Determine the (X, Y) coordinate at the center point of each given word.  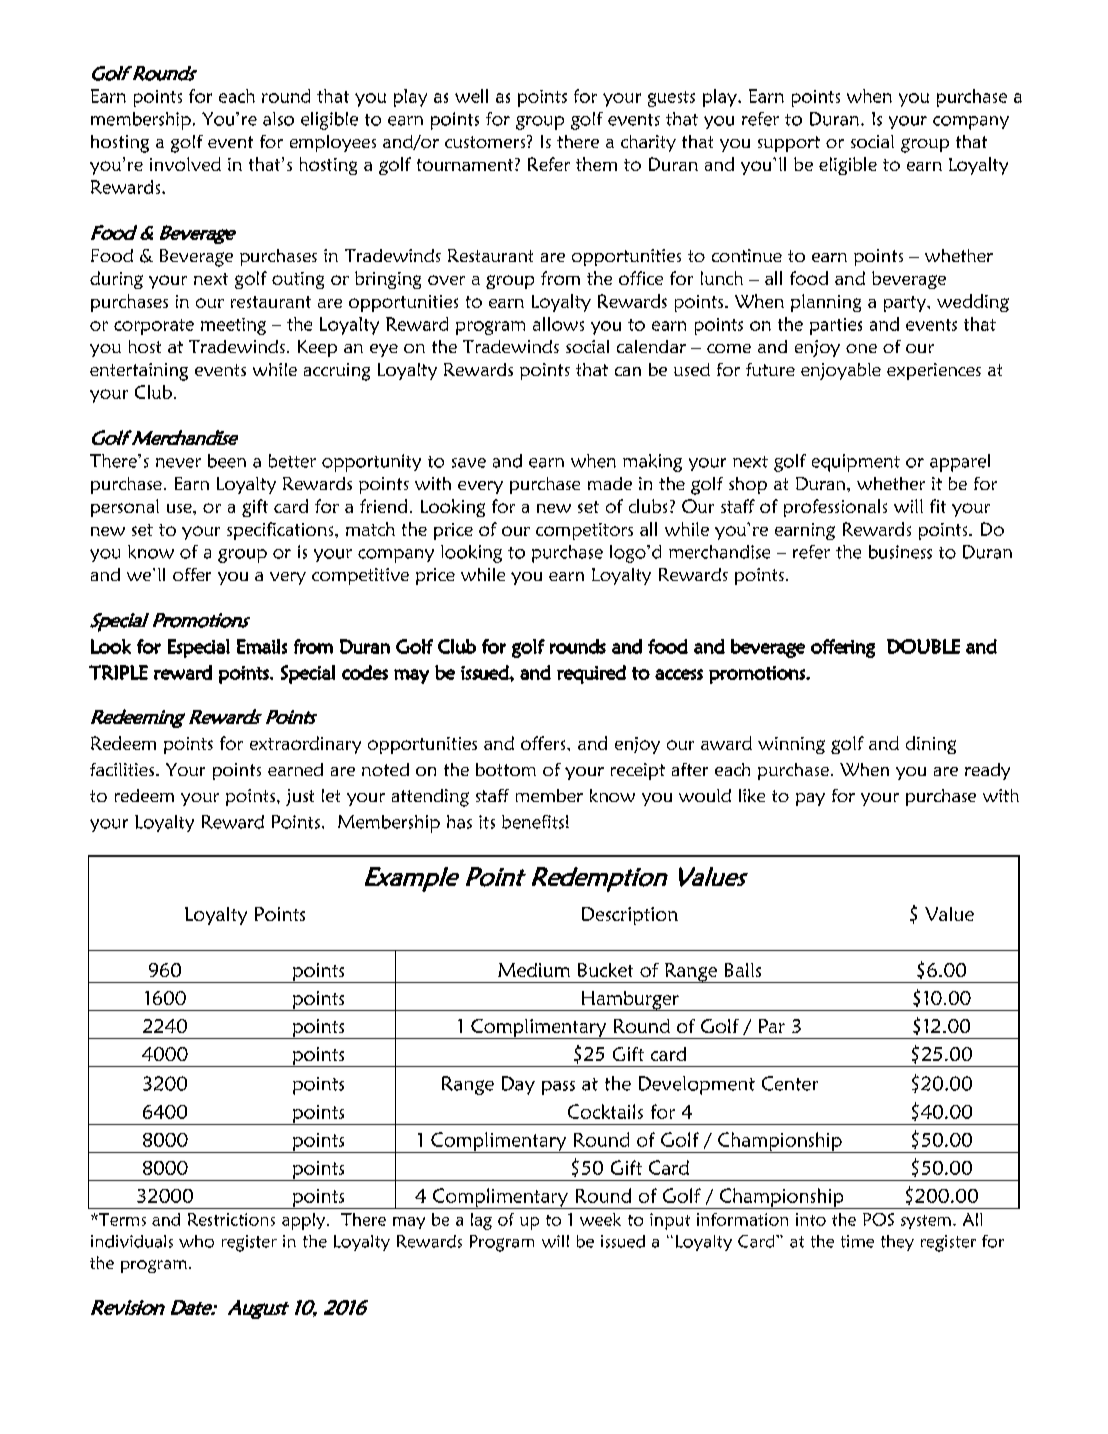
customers (486, 141)
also (278, 119)
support (789, 144)
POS (878, 1219)
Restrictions (231, 1219)
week (600, 1219)
